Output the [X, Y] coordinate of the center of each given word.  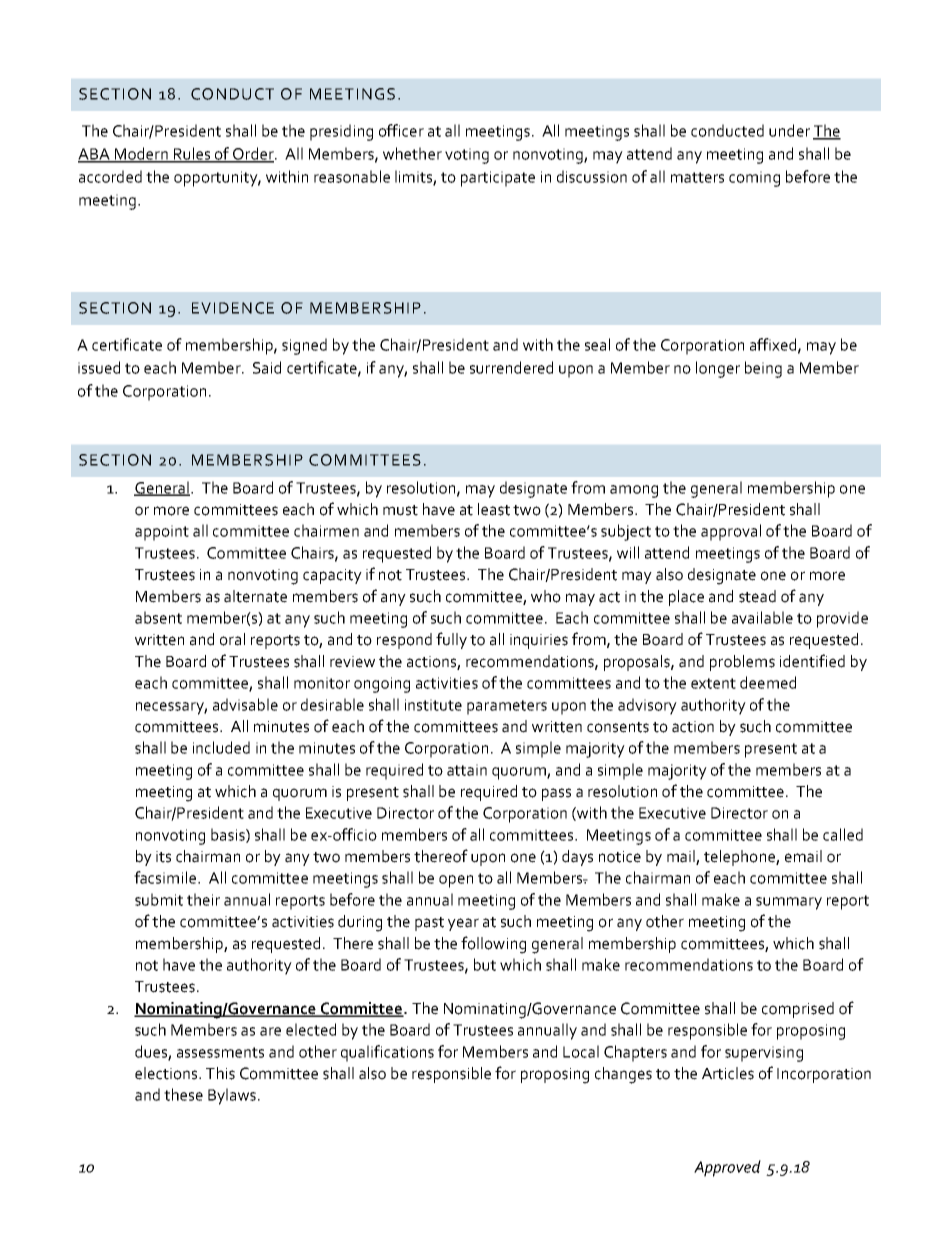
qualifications [387, 1053]
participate [498, 179]
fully [451, 640]
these [183, 1094]
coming [754, 179]
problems [742, 663]
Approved [727, 1168]
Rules [191, 154]
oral [232, 639]
